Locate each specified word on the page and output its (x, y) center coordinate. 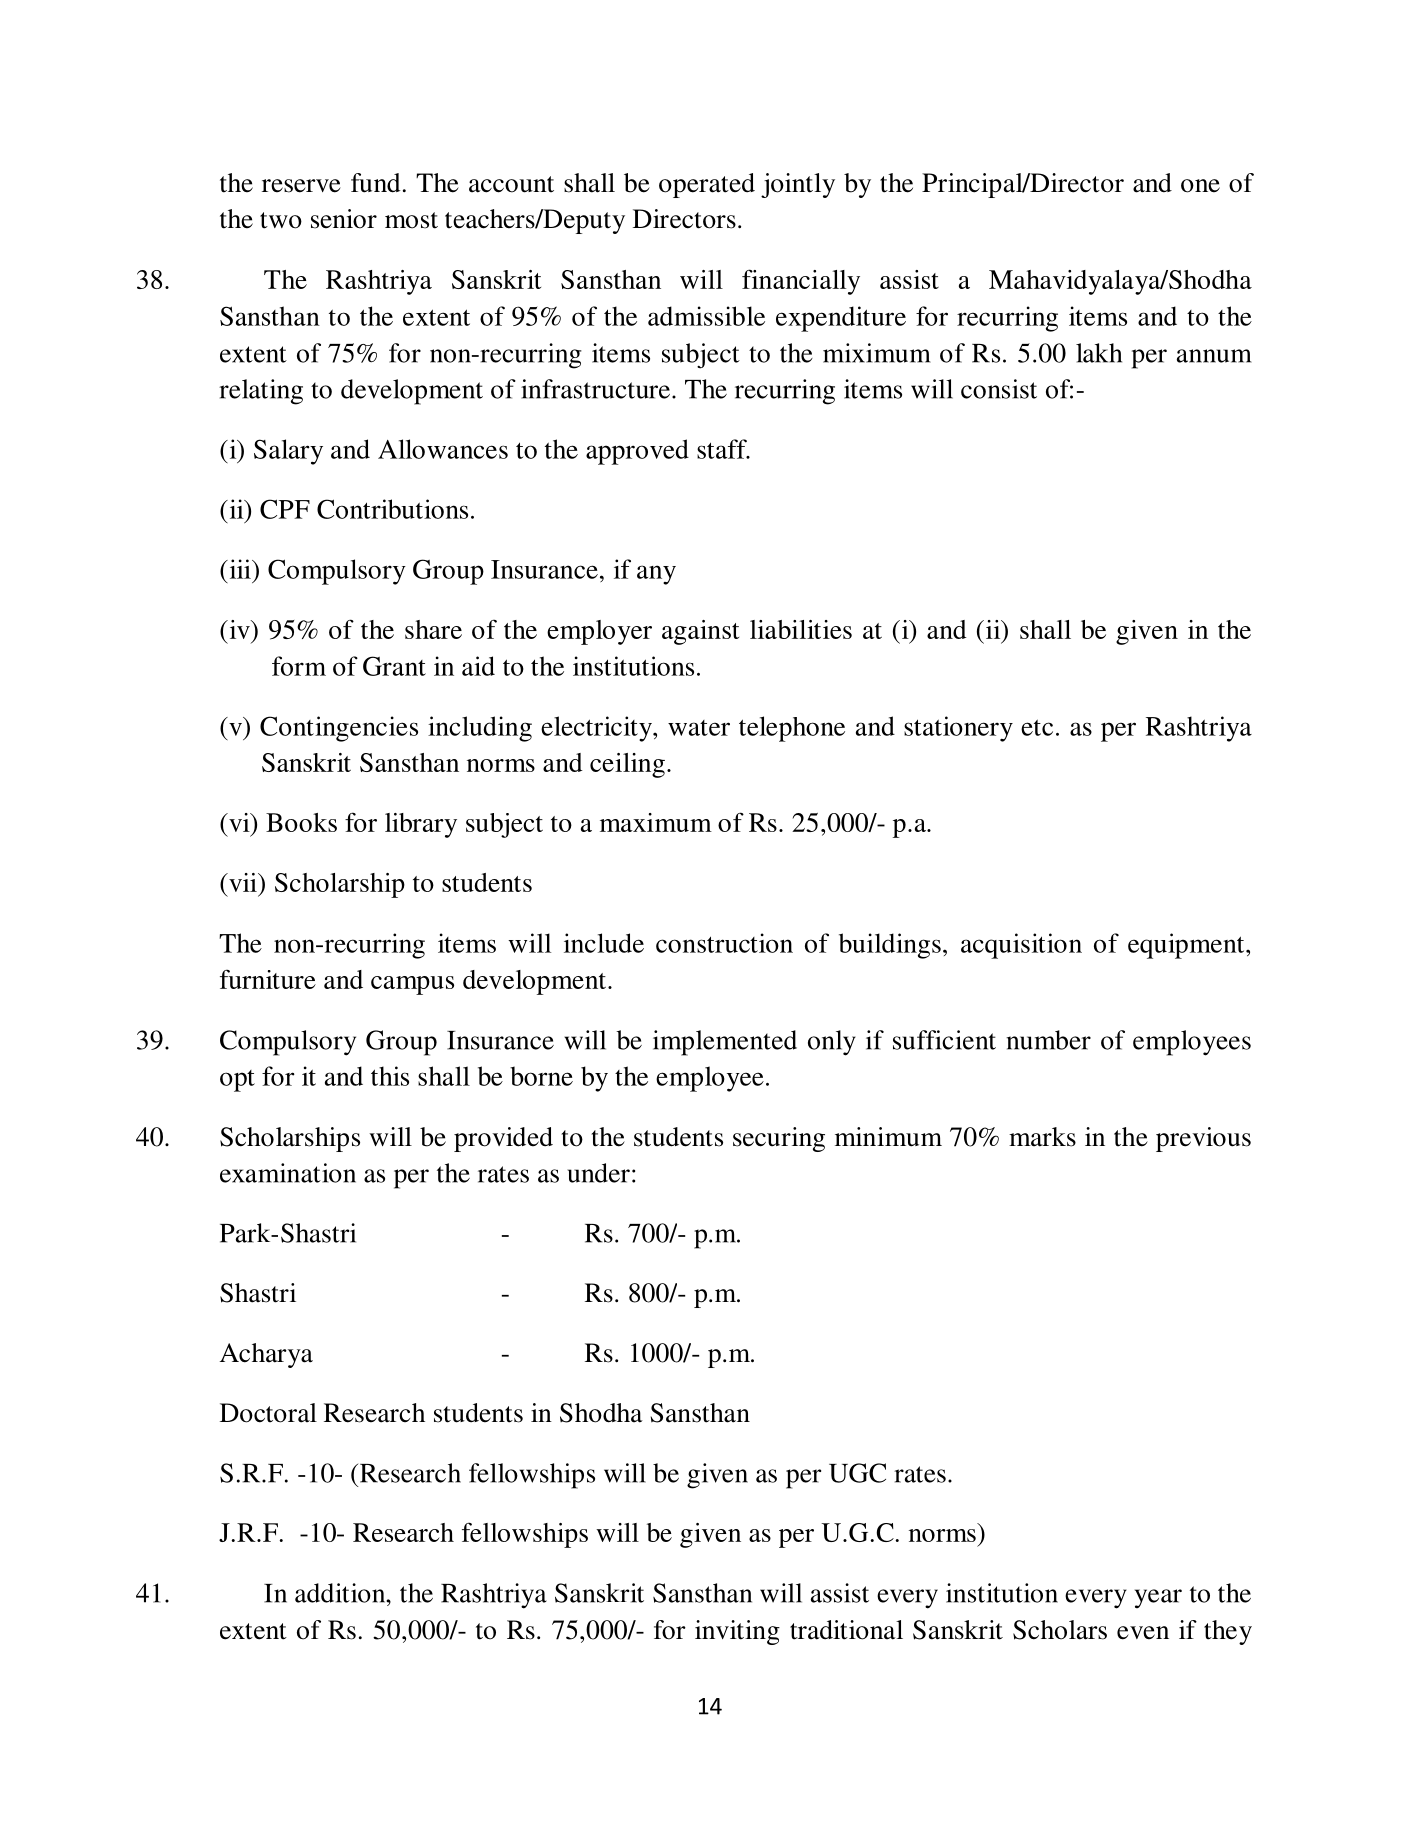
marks (1042, 1137)
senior (344, 219)
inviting (737, 1632)
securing (779, 1139)
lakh (1099, 353)
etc (1037, 727)
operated (707, 185)
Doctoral (268, 1413)
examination (288, 1173)
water (699, 728)
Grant (394, 666)
